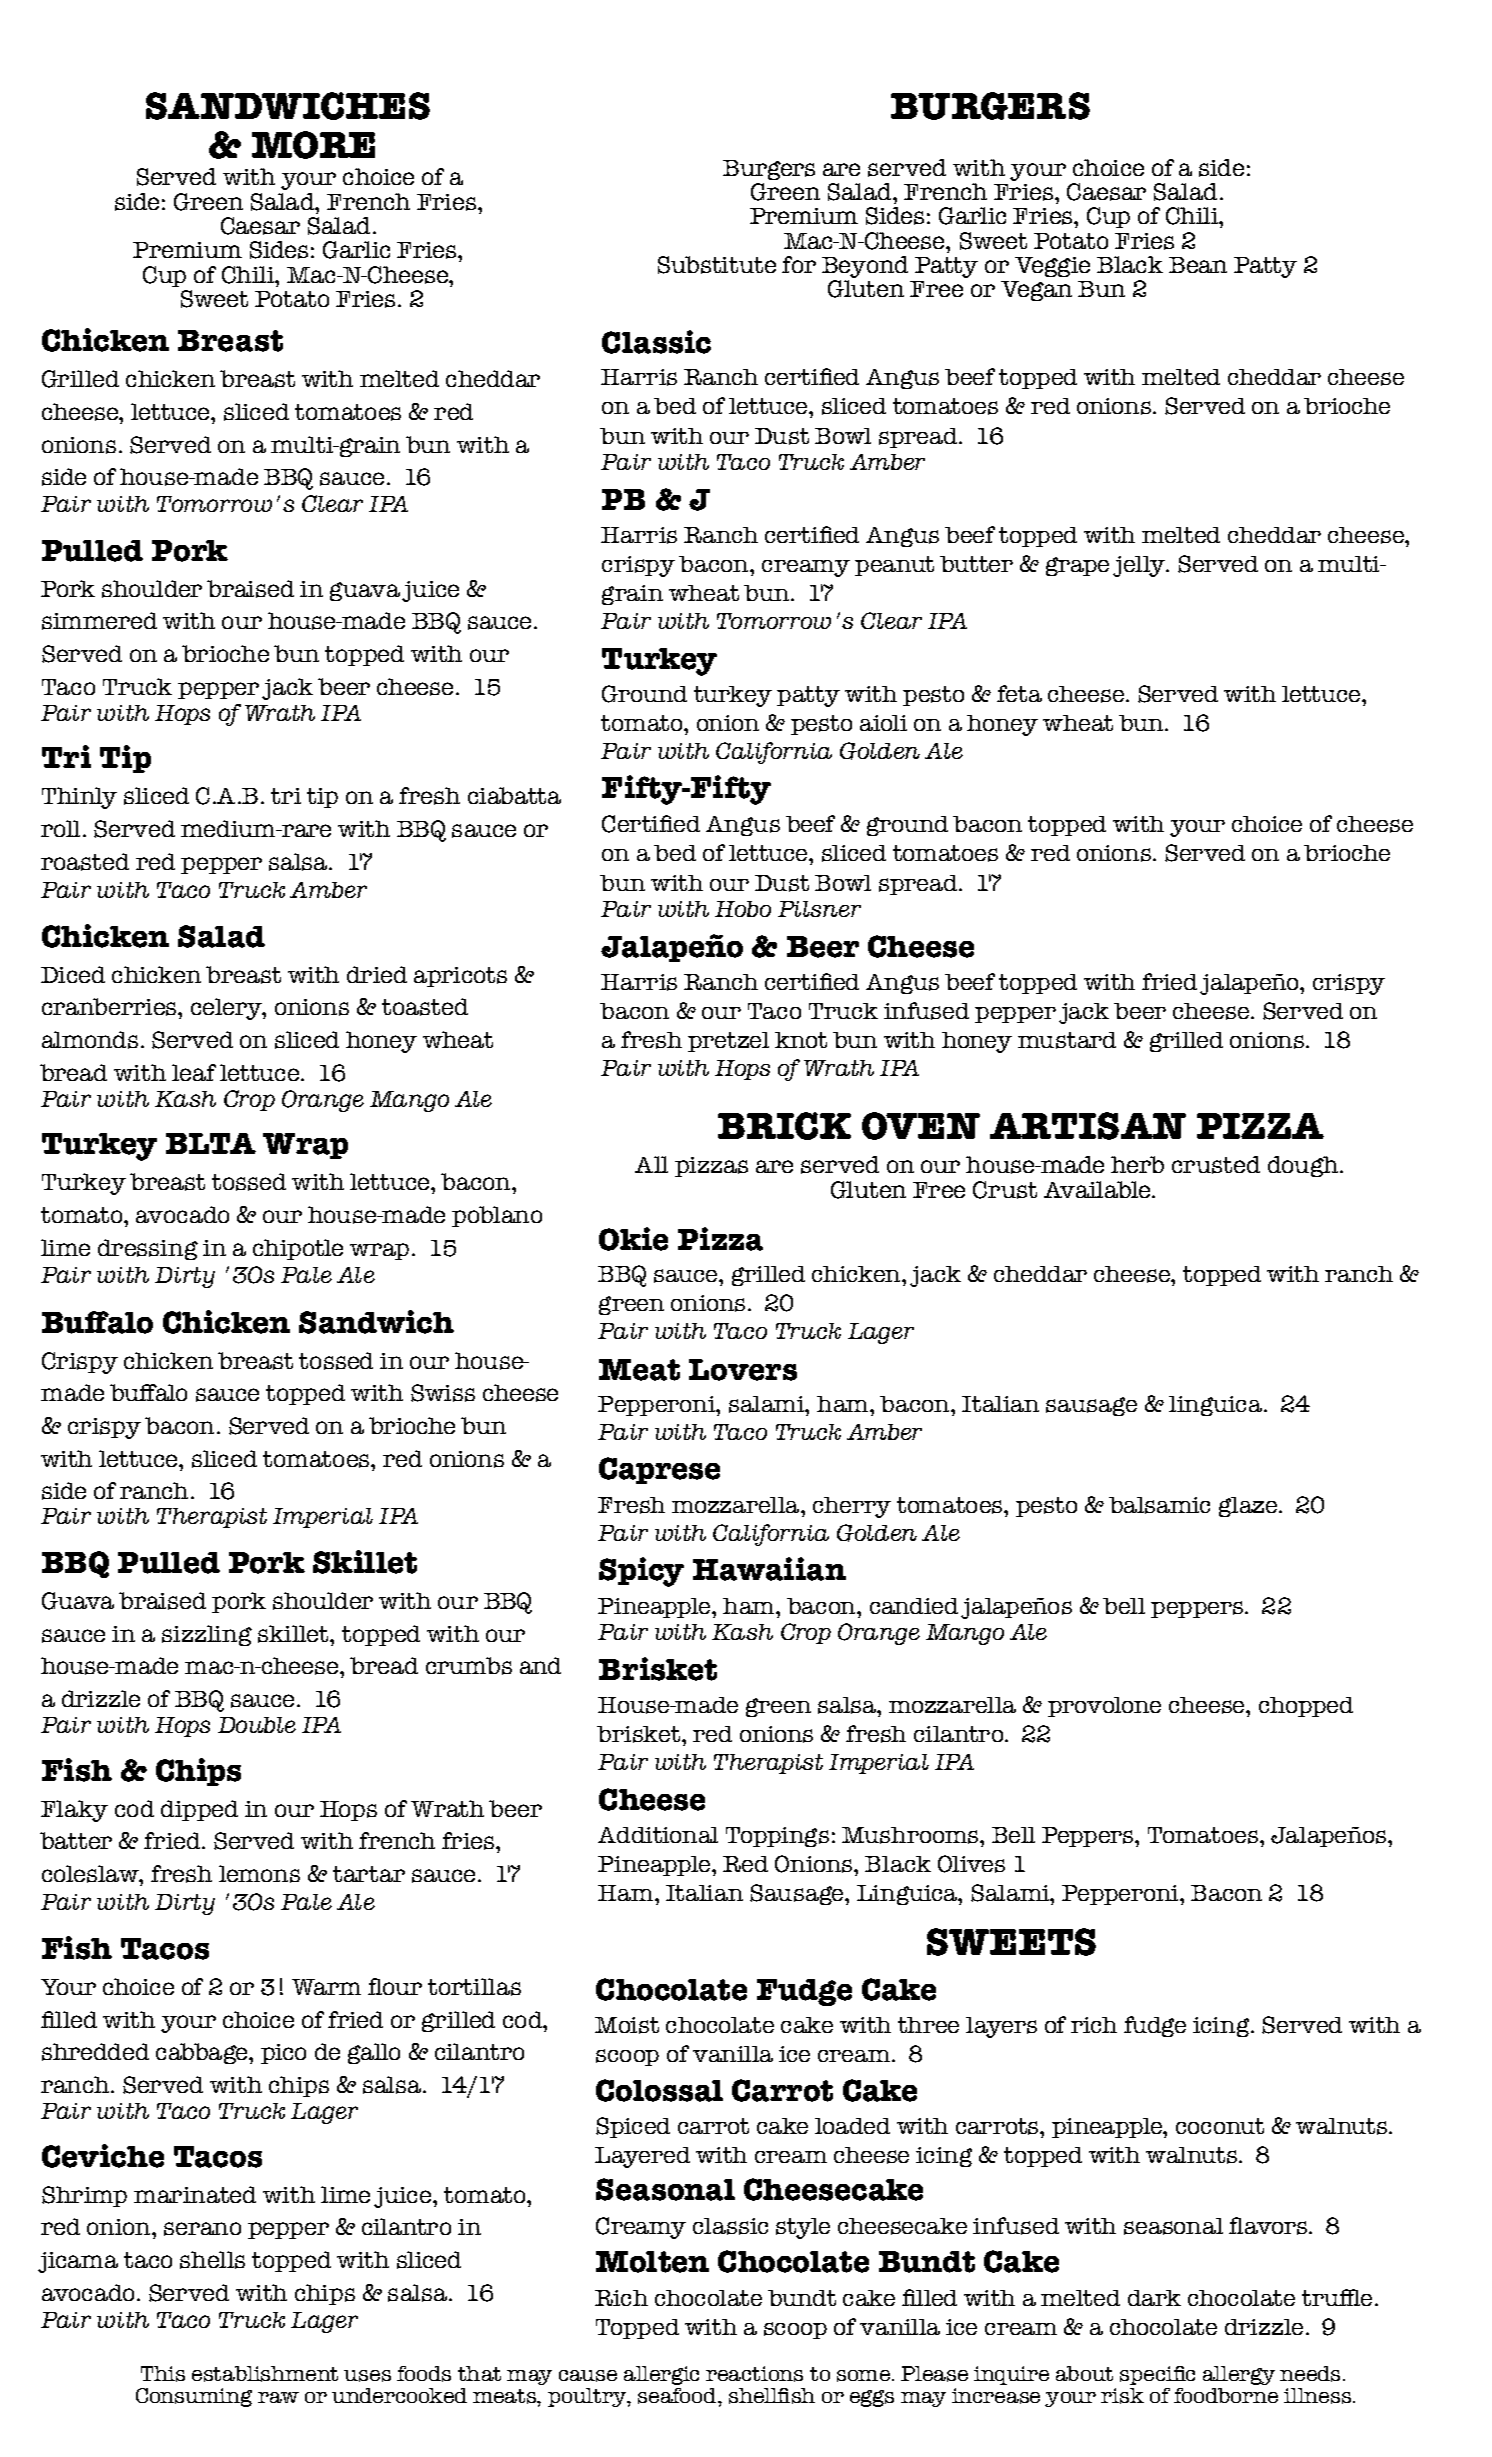  What do you see at coordinates (1154, 2298) in the page?
I see `dark` at bounding box center [1154, 2298].
